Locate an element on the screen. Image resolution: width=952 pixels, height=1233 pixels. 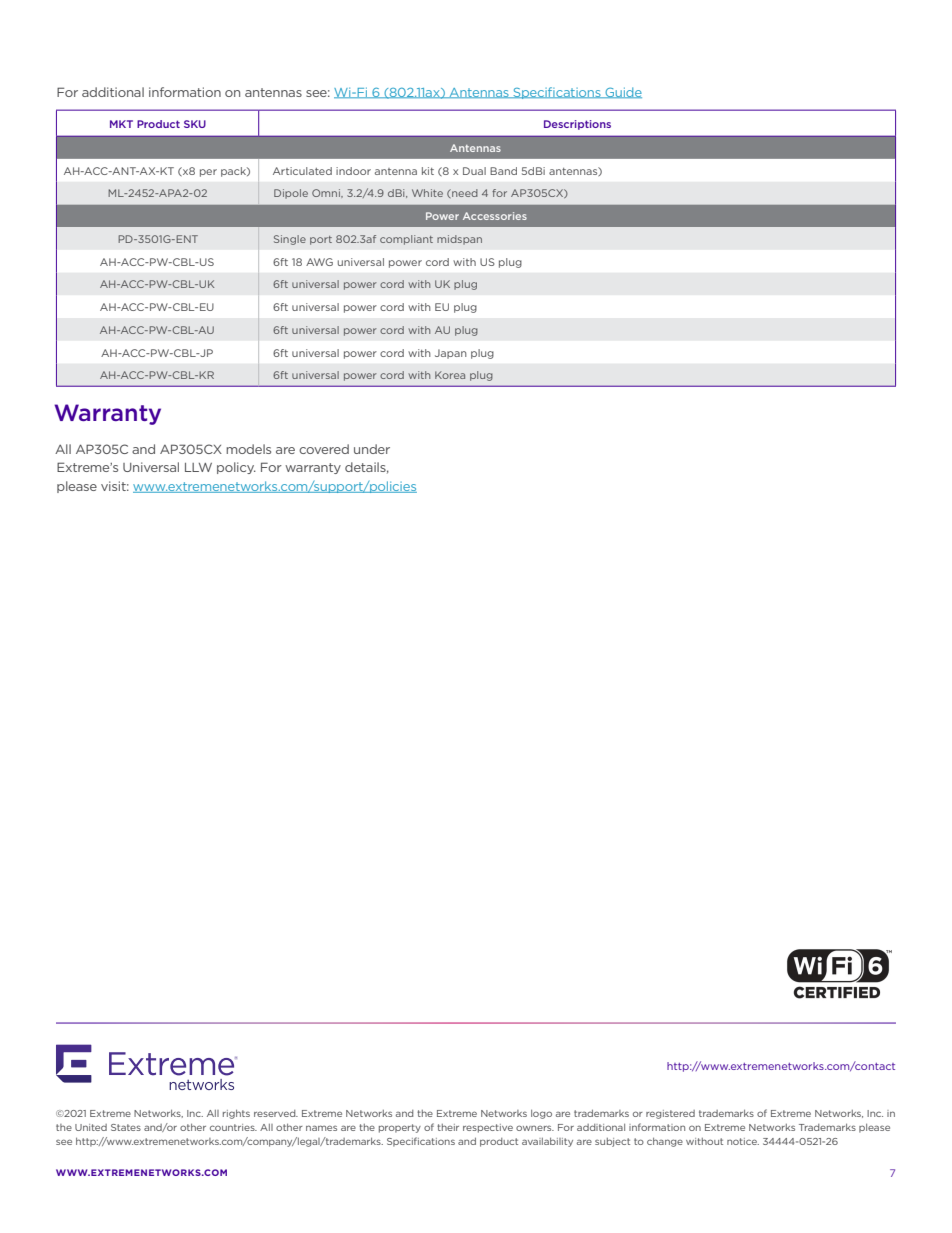
Korea is located at coordinates (450, 375).
